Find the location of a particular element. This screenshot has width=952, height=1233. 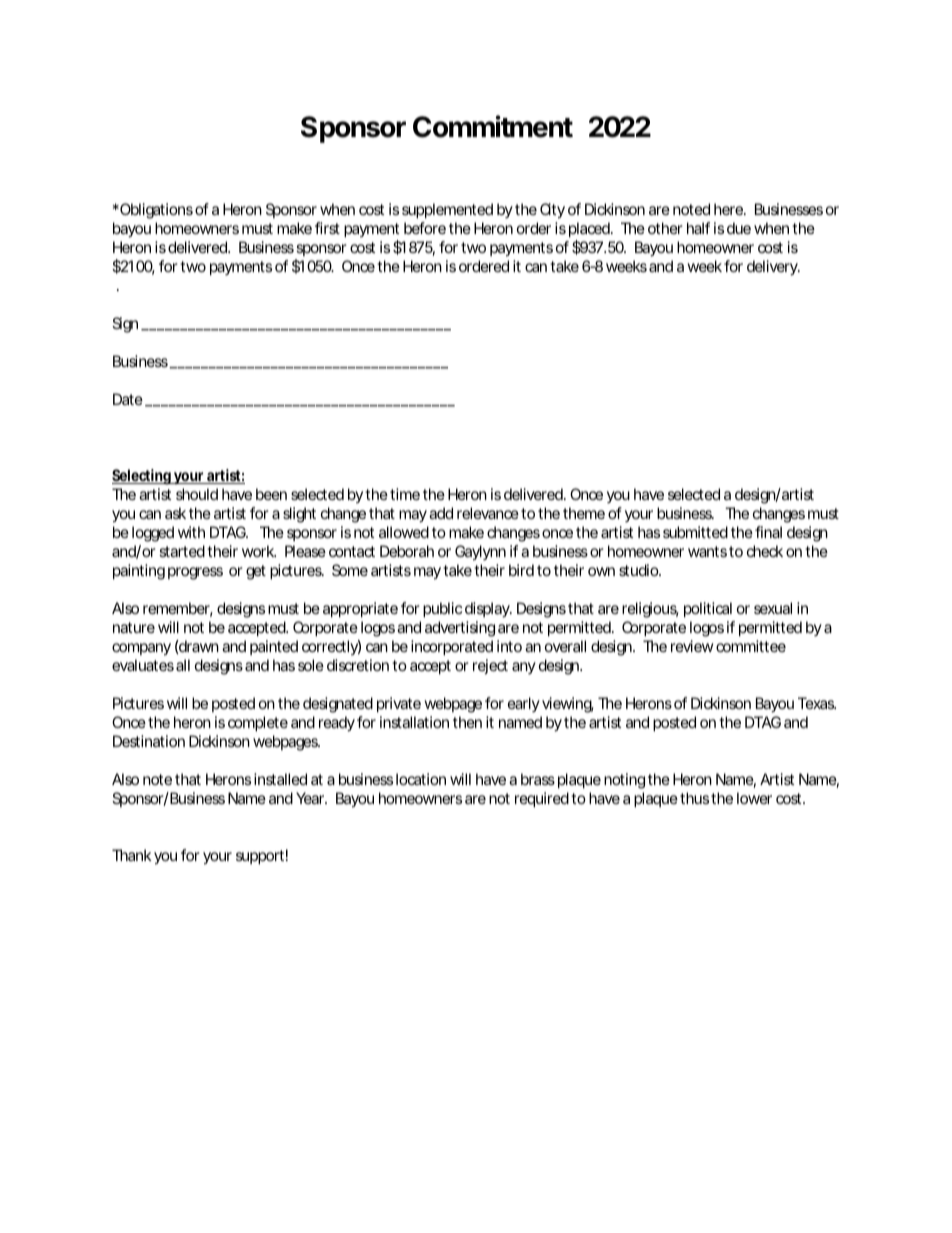

required is located at coordinates (542, 799).
